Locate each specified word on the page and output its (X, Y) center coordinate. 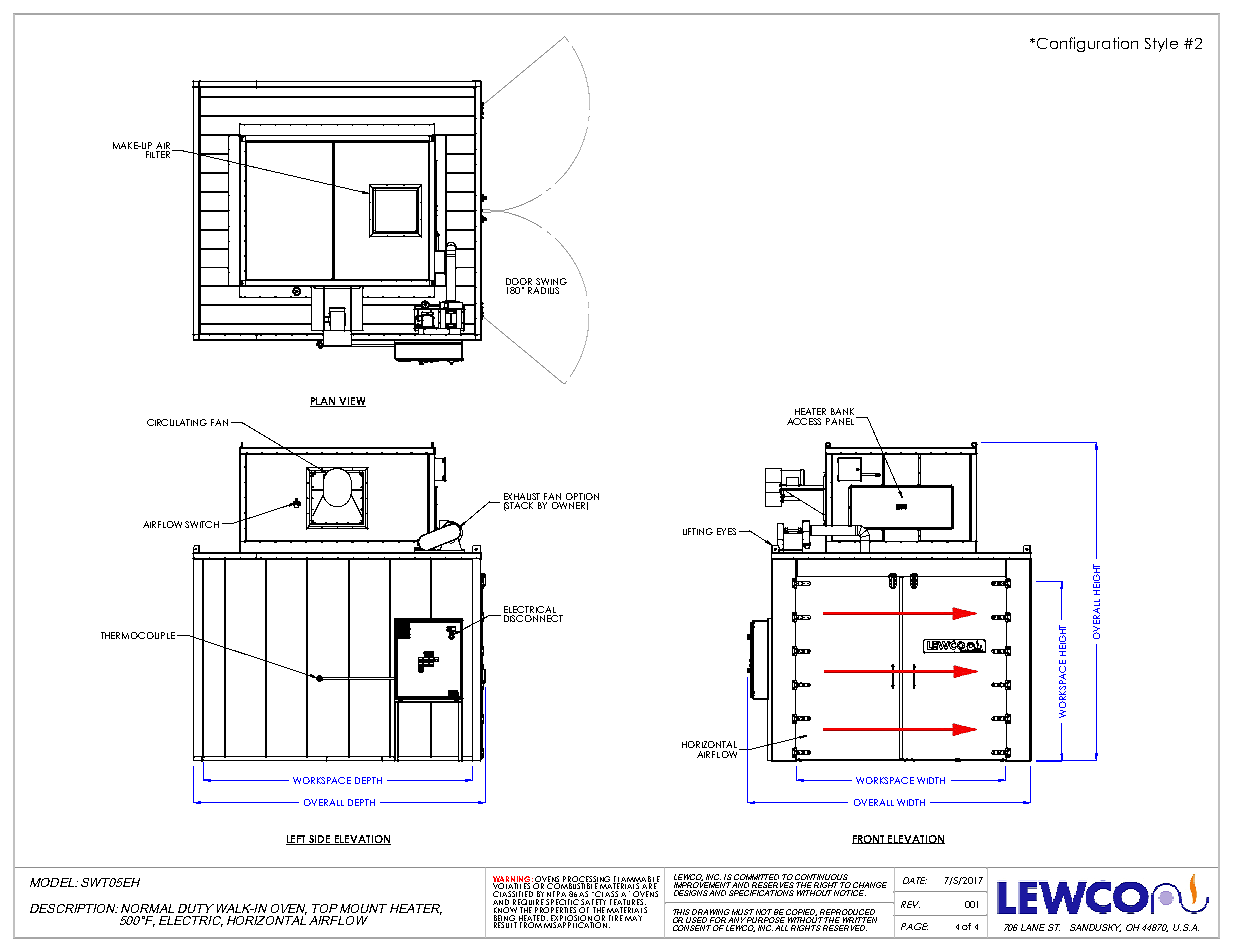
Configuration (1086, 44)
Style (1161, 45)
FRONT (869, 839)
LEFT (297, 840)
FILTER (158, 154)
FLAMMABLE (636, 880)
